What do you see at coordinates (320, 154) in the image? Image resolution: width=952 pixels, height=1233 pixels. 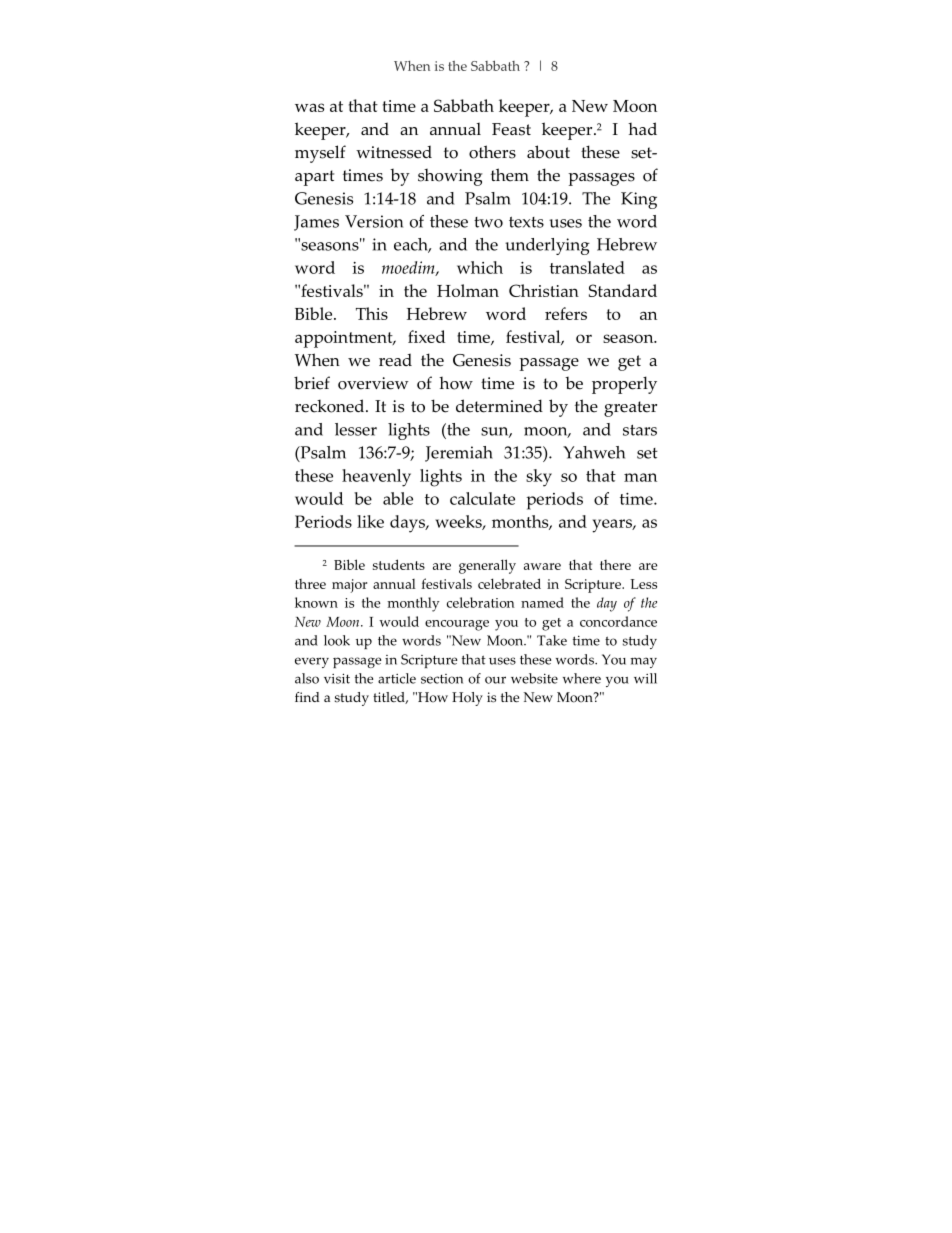 I see `myself` at bounding box center [320, 154].
